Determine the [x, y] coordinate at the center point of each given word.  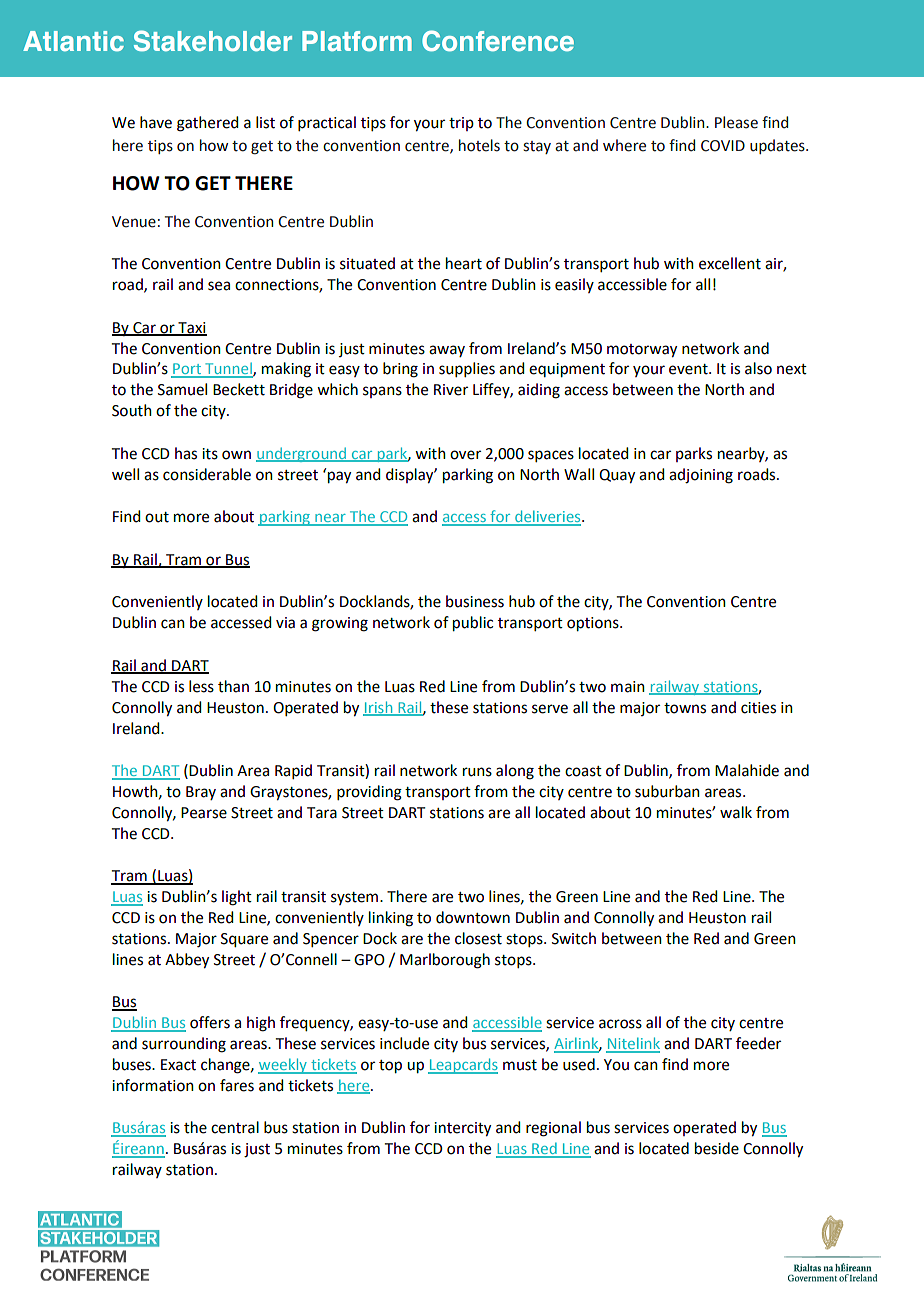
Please [736, 122]
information [153, 1085]
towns [685, 708]
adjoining [701, 476]
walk [736, 812]
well [125, 474]
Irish [379, 708]
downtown [473, 917]
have [156, 122]
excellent [730, 263]
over [465, 455]
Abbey [187, 961]
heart [464, 263]
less [201, 686]
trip [461, 124]
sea [219, 286]
